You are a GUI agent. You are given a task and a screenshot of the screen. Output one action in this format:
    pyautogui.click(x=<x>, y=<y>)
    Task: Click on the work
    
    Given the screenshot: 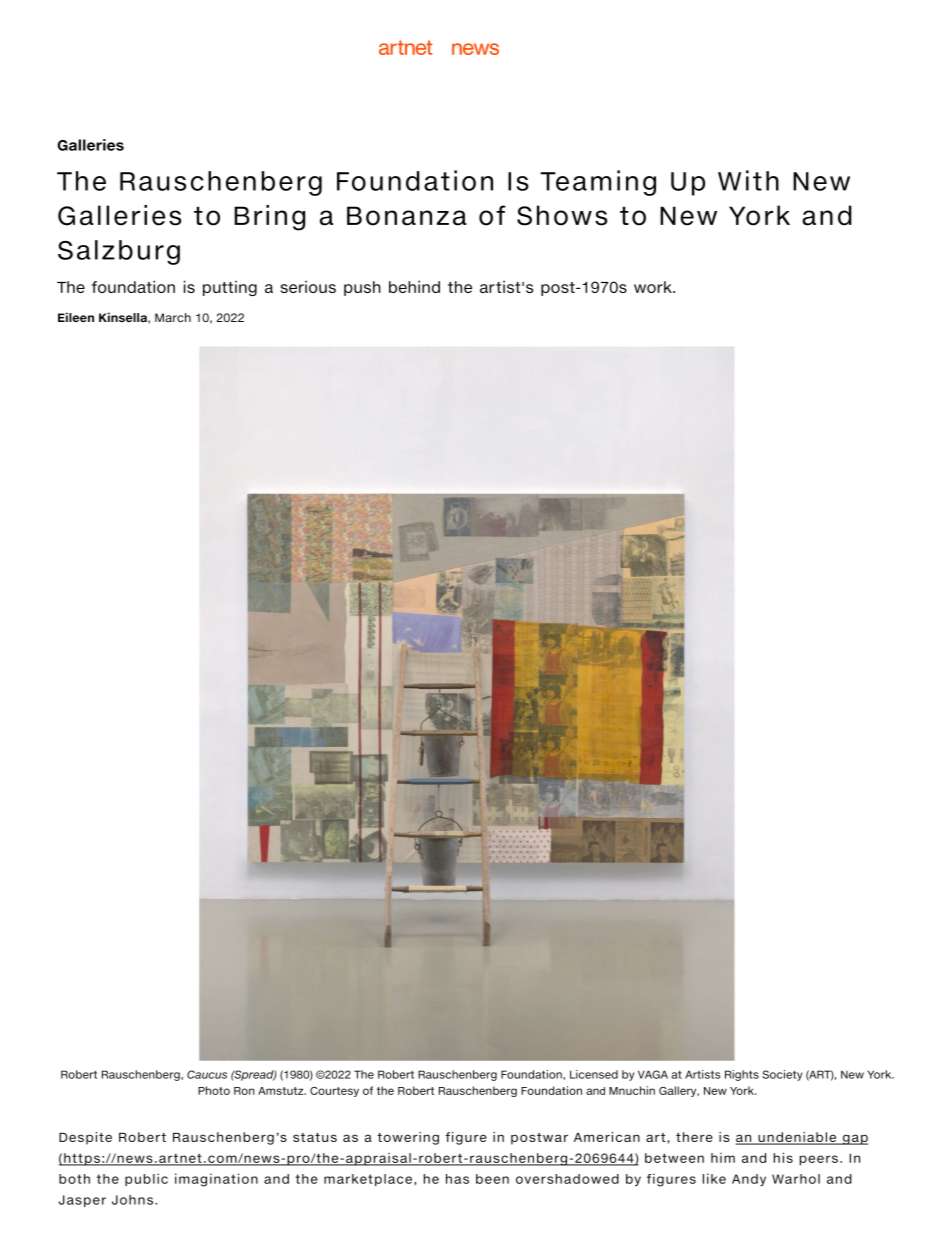 What is the action you would take?
    pyautogui.click(x=654, y=287)
